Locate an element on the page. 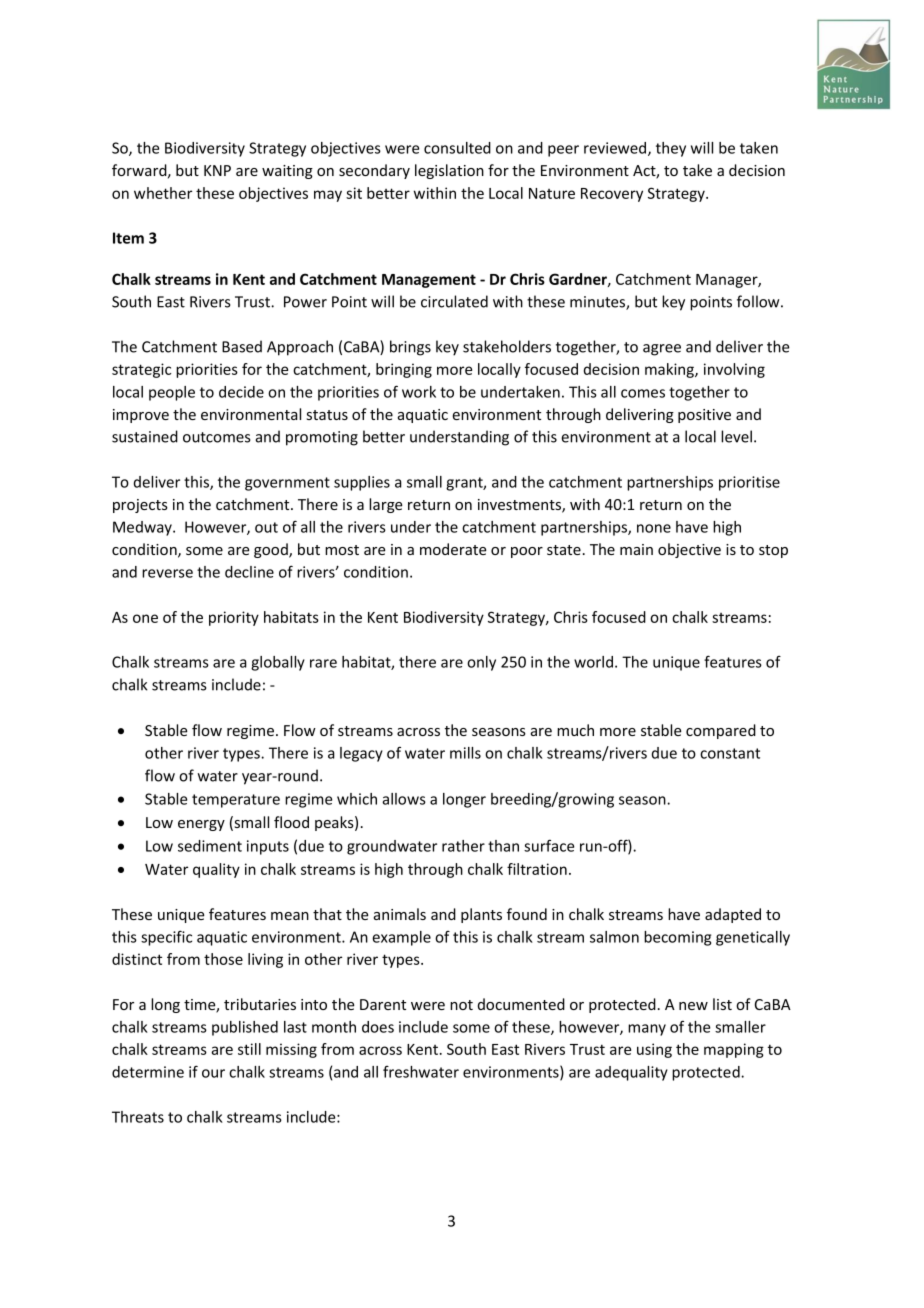  our is located at coordinates (213, 1073).
